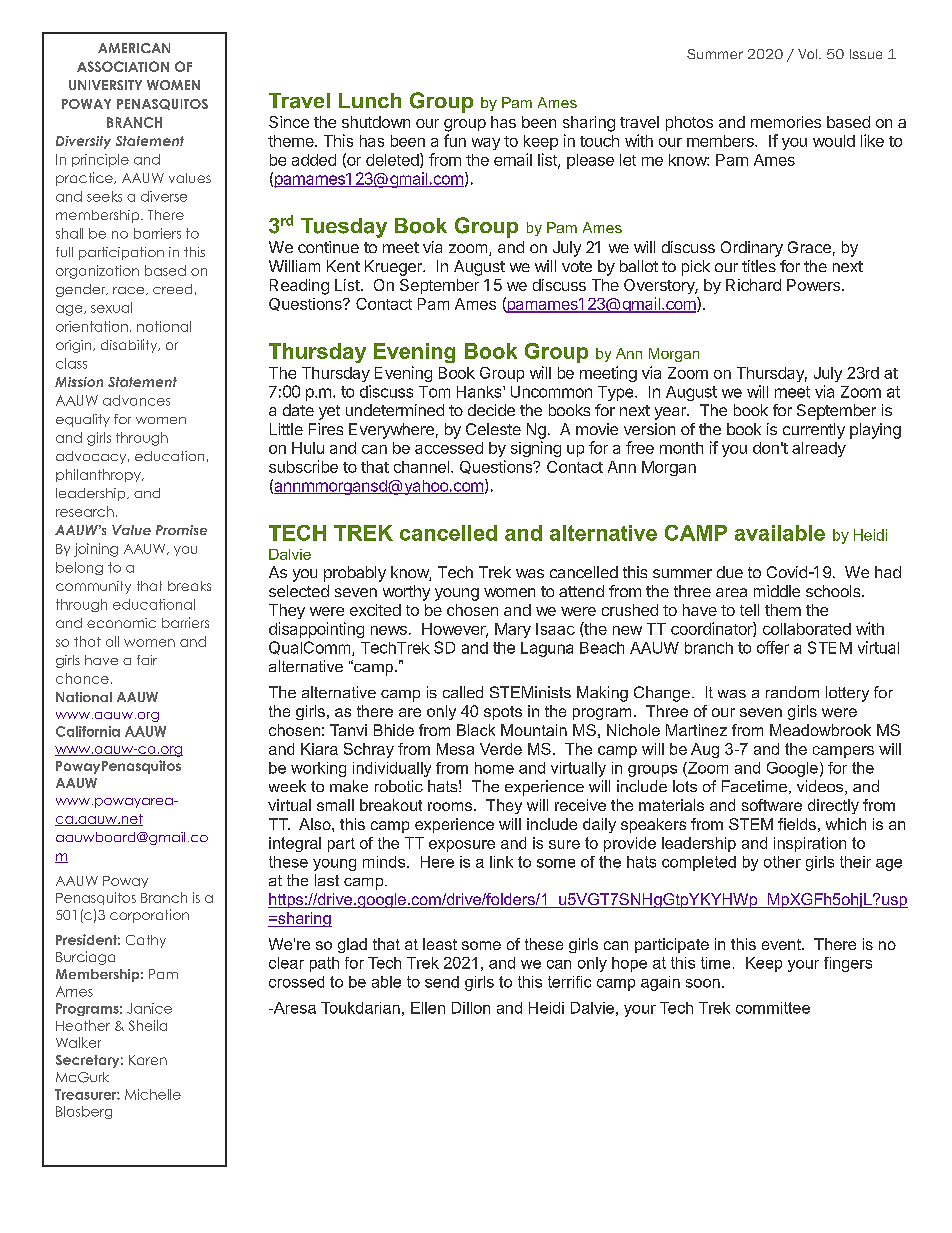 The width and height of the screenshot is (952, 1233). Describe the element at coordinates (136, 400) in the screenshot. I see `advances` at that location.
